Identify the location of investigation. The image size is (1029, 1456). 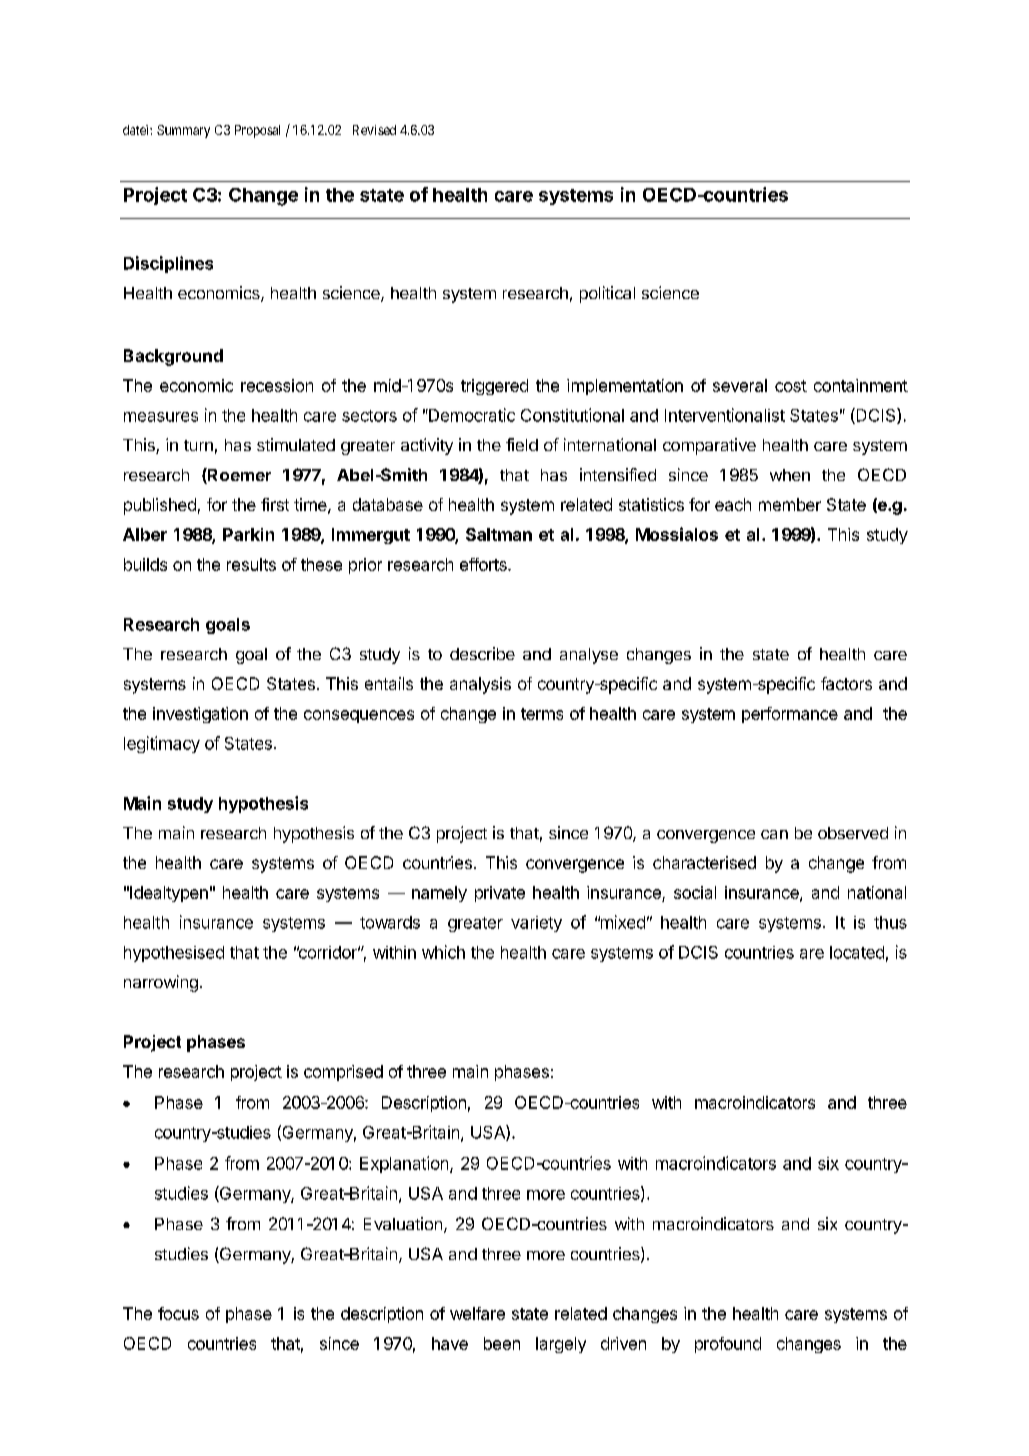
(200, 715).
